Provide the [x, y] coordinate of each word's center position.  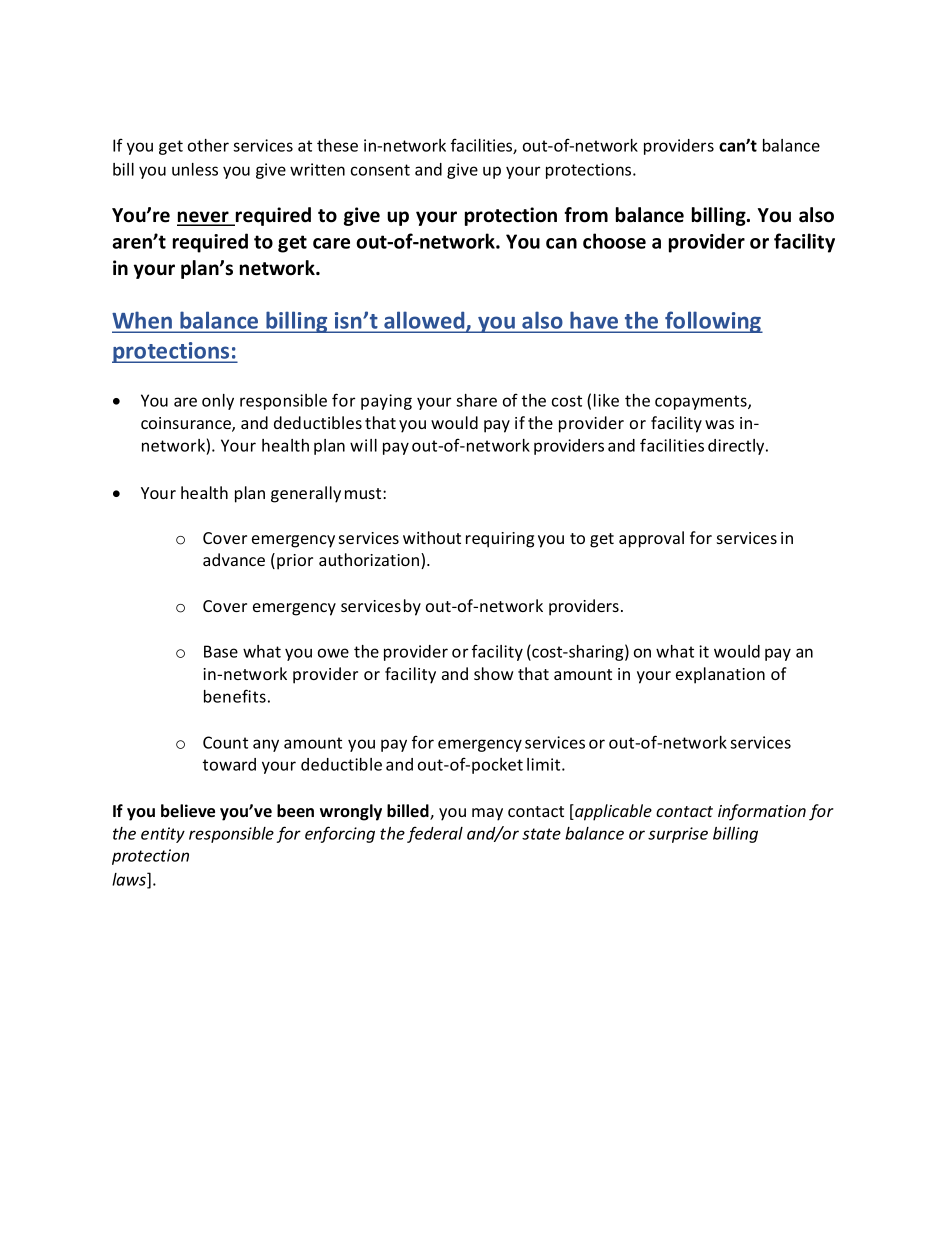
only [218, 402]
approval [651, 539]
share [476, 400]
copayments [702, 402]
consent [380, 170]
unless [195, 169]
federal [435, 834]
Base [221, 651]
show [494, 673]
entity [163, 835]
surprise [678, 835]
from [586, 215]
